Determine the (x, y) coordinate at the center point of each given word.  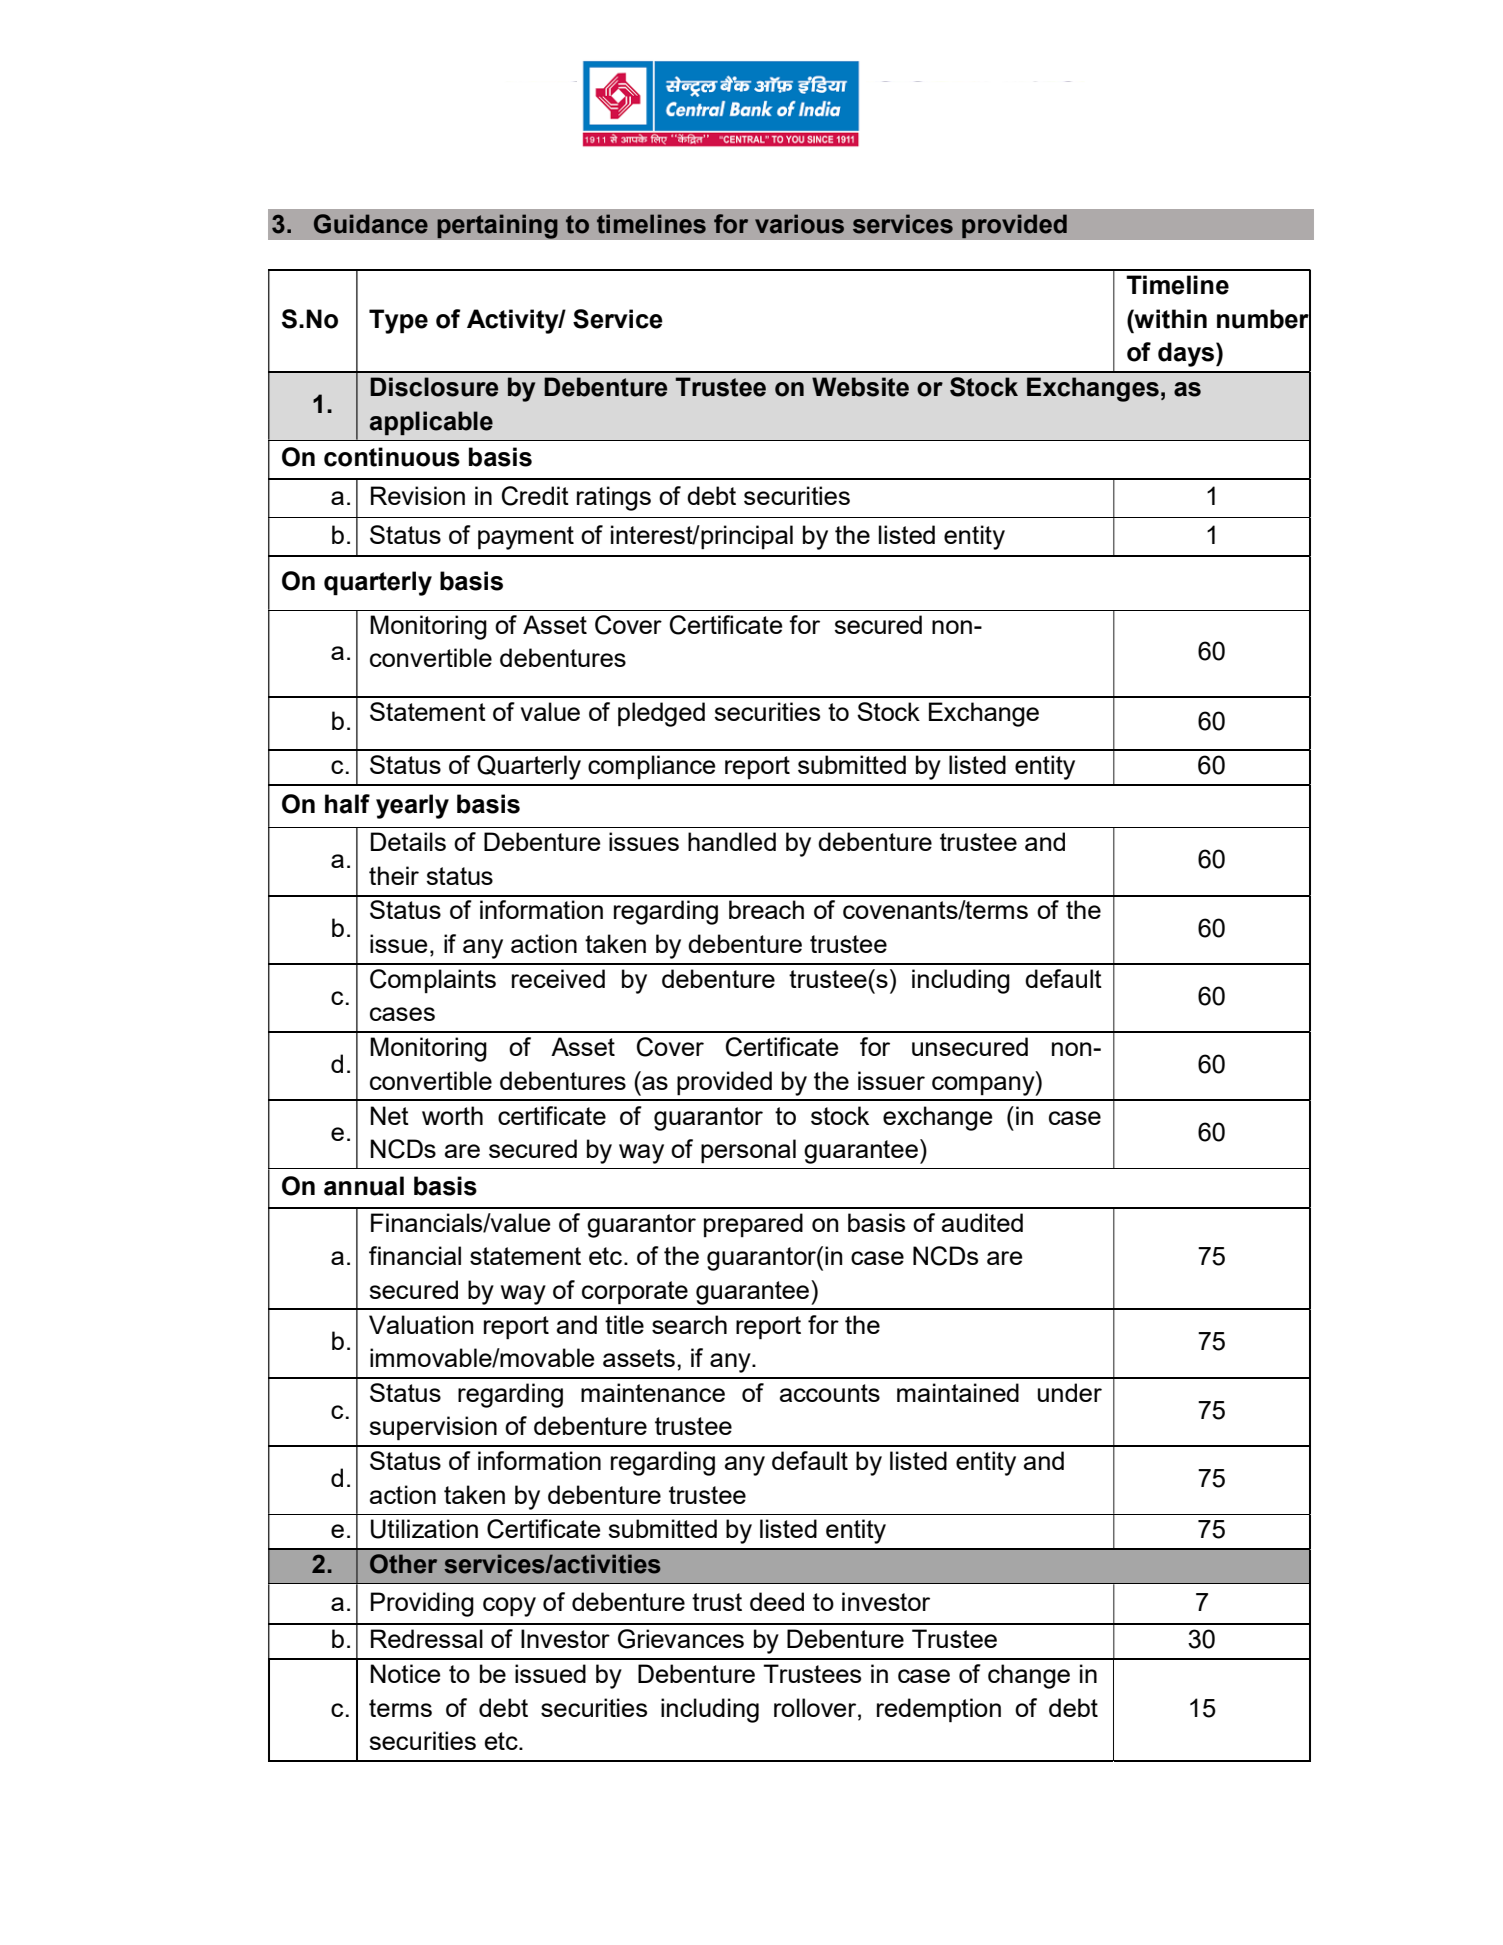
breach (766, 909)
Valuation (421, 1324)
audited (982, 1222)
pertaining (497, 226)
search (689, 1324)
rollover (816, 1707)
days (1187, 354)
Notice (406, 1673)
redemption (939, 1710)
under (1070, 1392)
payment (526, 538)
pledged (661, 714)
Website (860, 387)
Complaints (433, 981)
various (799, 224)
